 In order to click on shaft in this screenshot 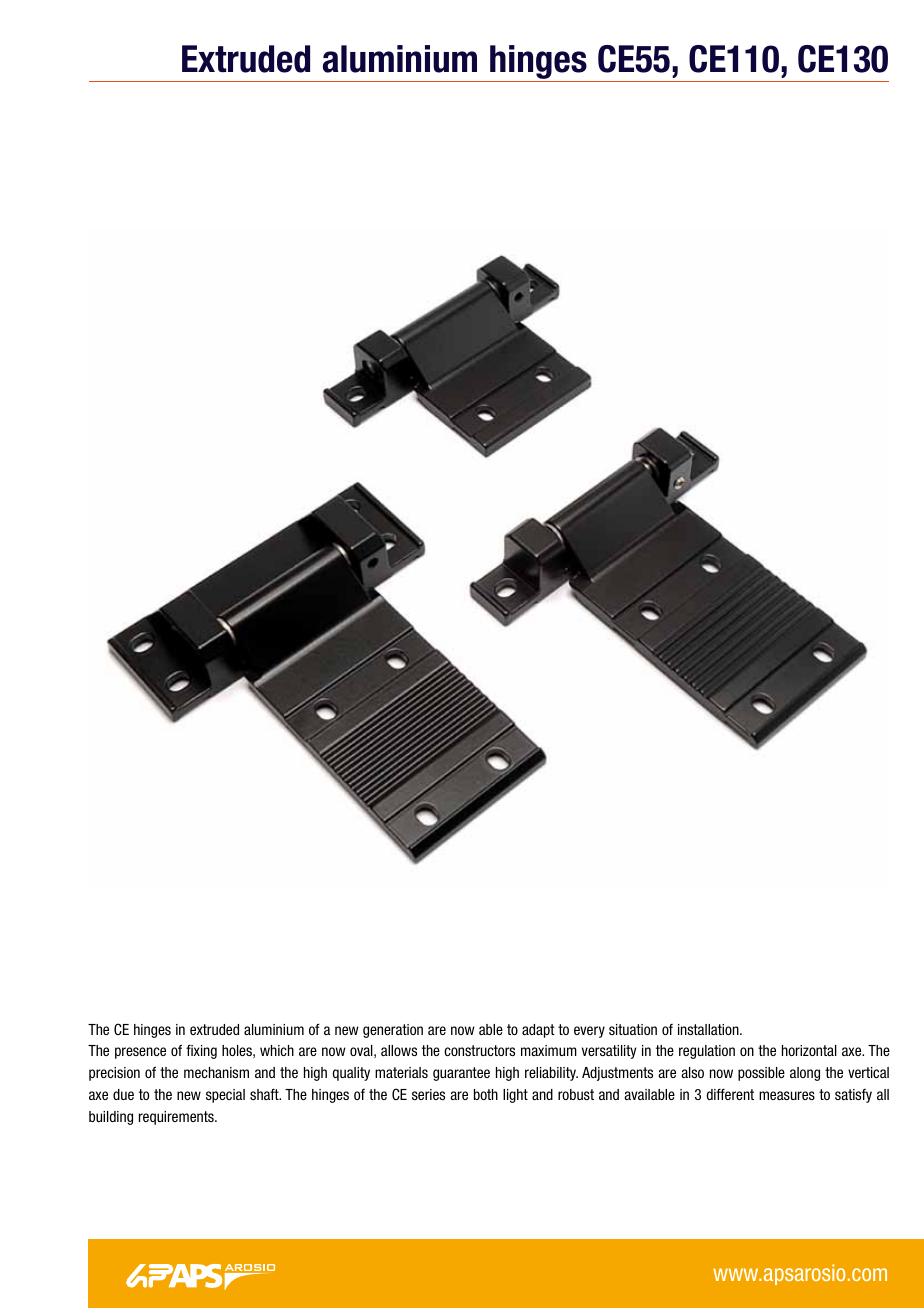, I will do `click(265, 1094)`.
